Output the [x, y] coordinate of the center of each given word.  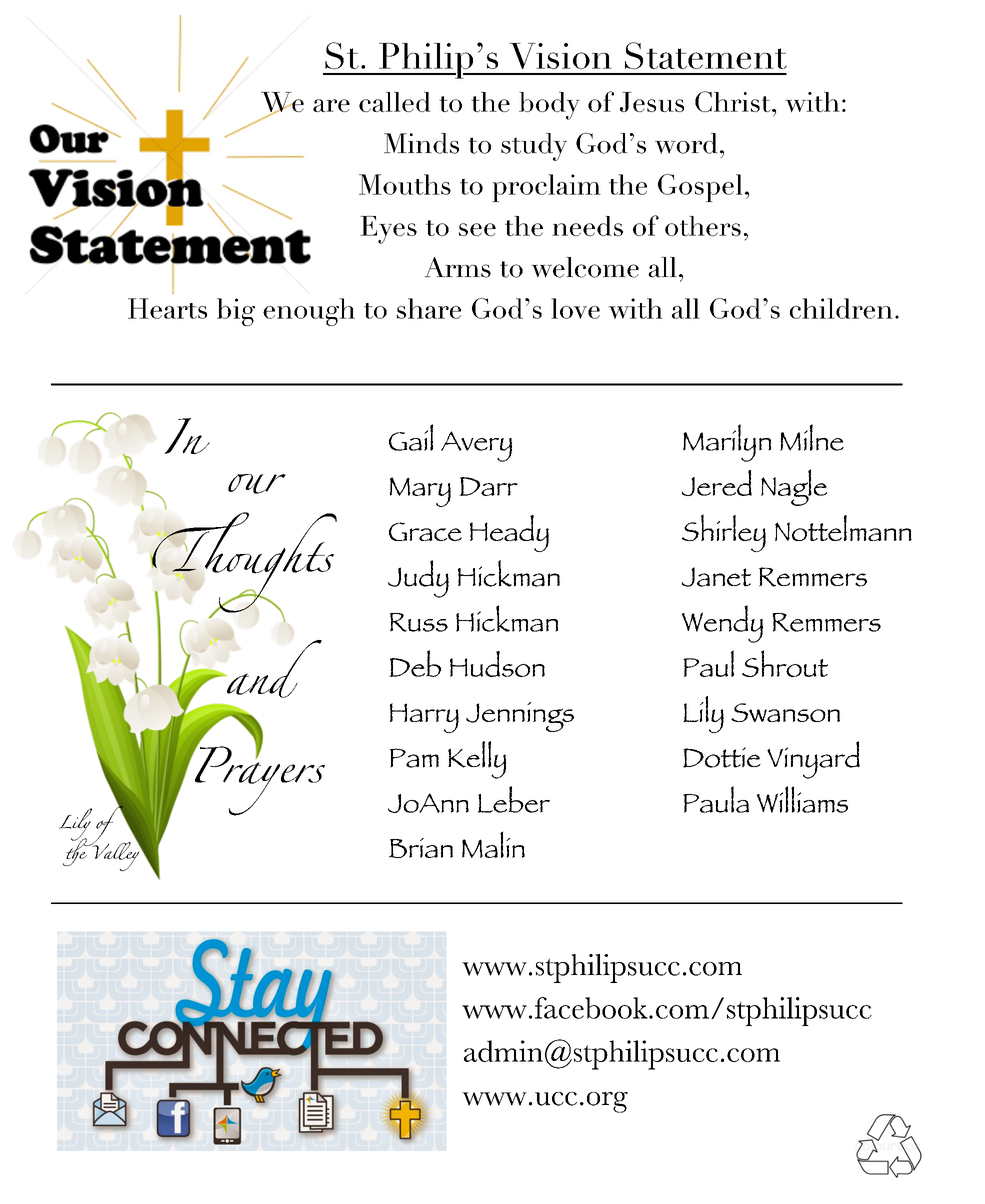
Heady [509, 533]
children [841, 308]
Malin [493, 844]
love [575, 308]
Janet [716, 577]
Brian [421, 848]
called [395, 102]
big [236, 312]
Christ [734, 101]
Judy [418, 579]
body [549, 106]
